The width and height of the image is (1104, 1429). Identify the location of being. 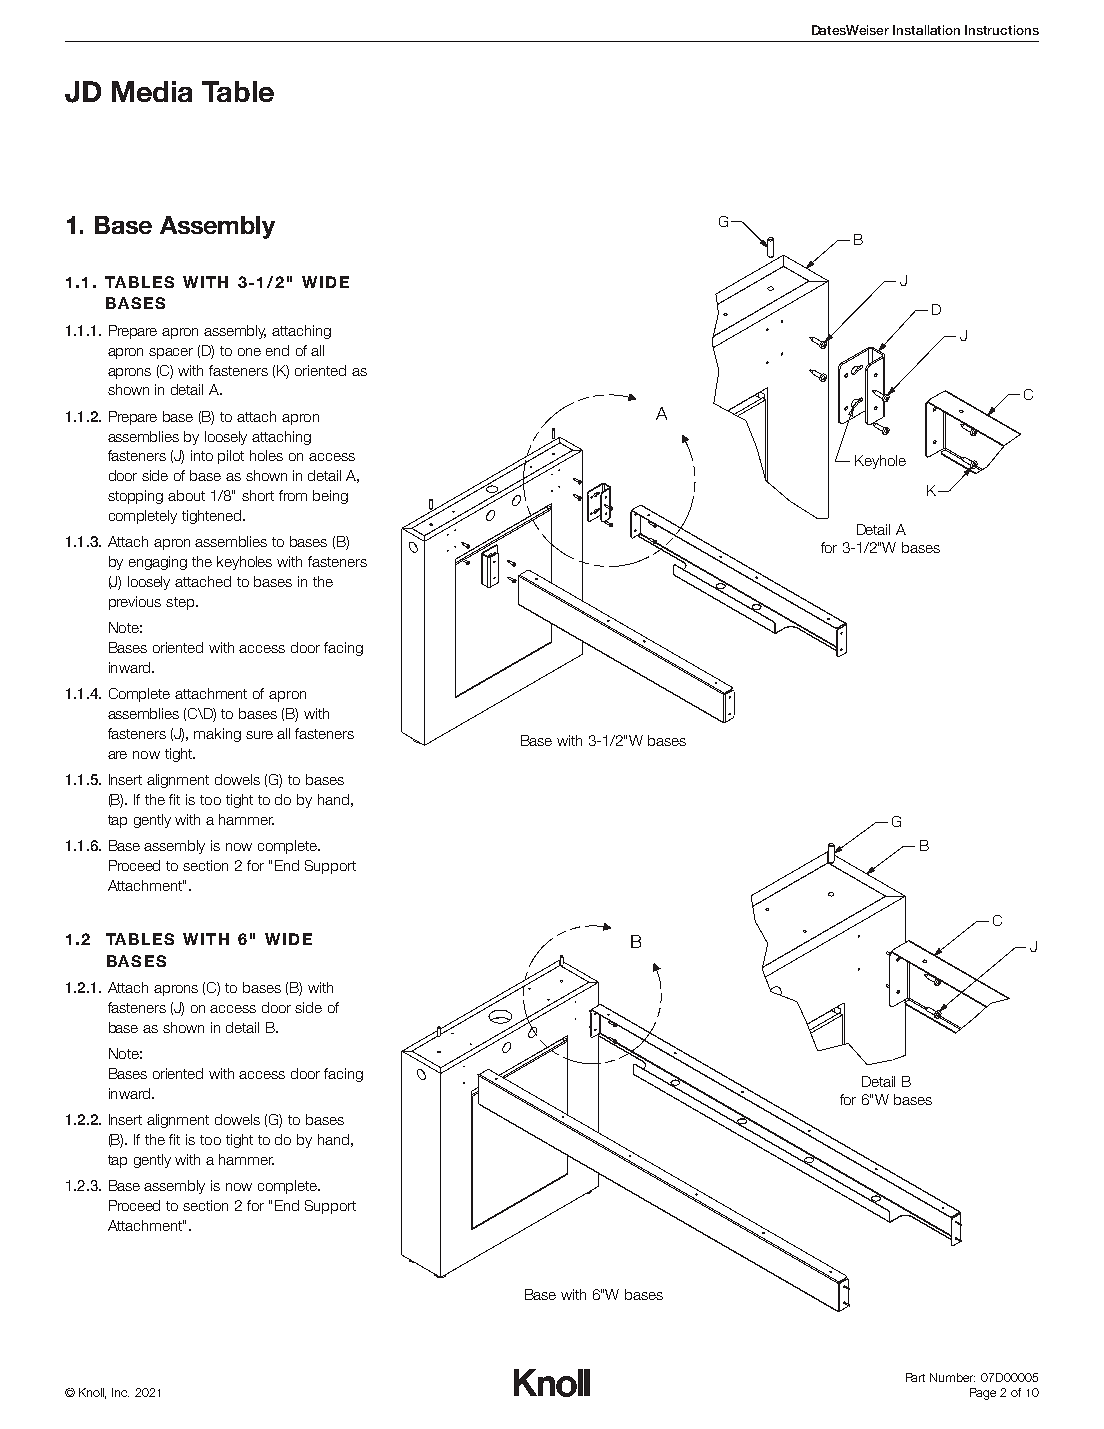
(330, 497).
